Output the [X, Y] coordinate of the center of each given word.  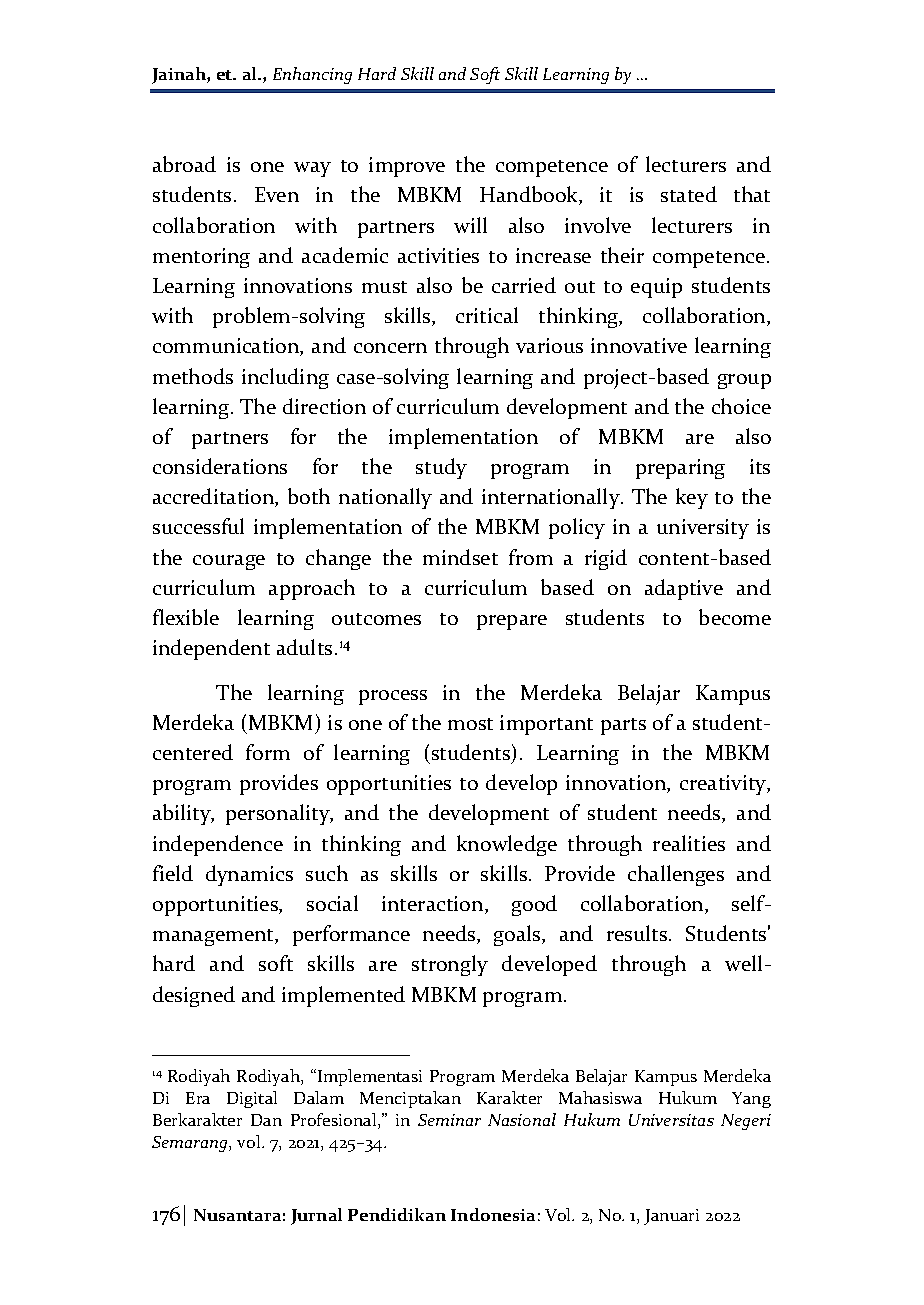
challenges [676, 875]
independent [211, 649]
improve [407, 167]
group [744, 381]
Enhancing [312, 75]
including [285, 378]
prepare [512, 622]
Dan [266, 1120]
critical [487, 315]
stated [689, 194]
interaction [434, 905]
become [735, 617]
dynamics [249, 875]
